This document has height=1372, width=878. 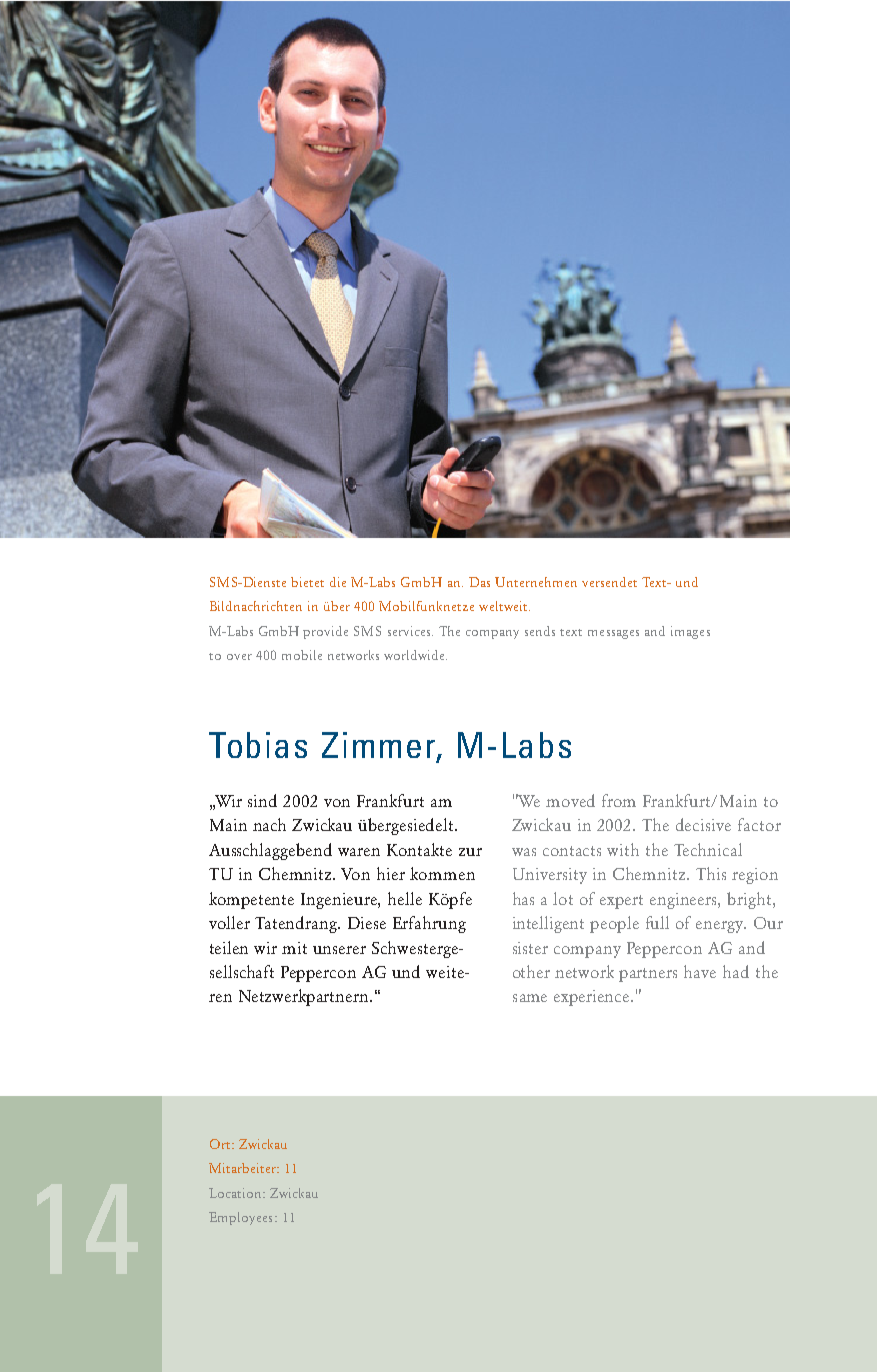 What do you see at coordinates (236, 1193) in the document?
I see `Location` at bounding box center [236, 1193].
